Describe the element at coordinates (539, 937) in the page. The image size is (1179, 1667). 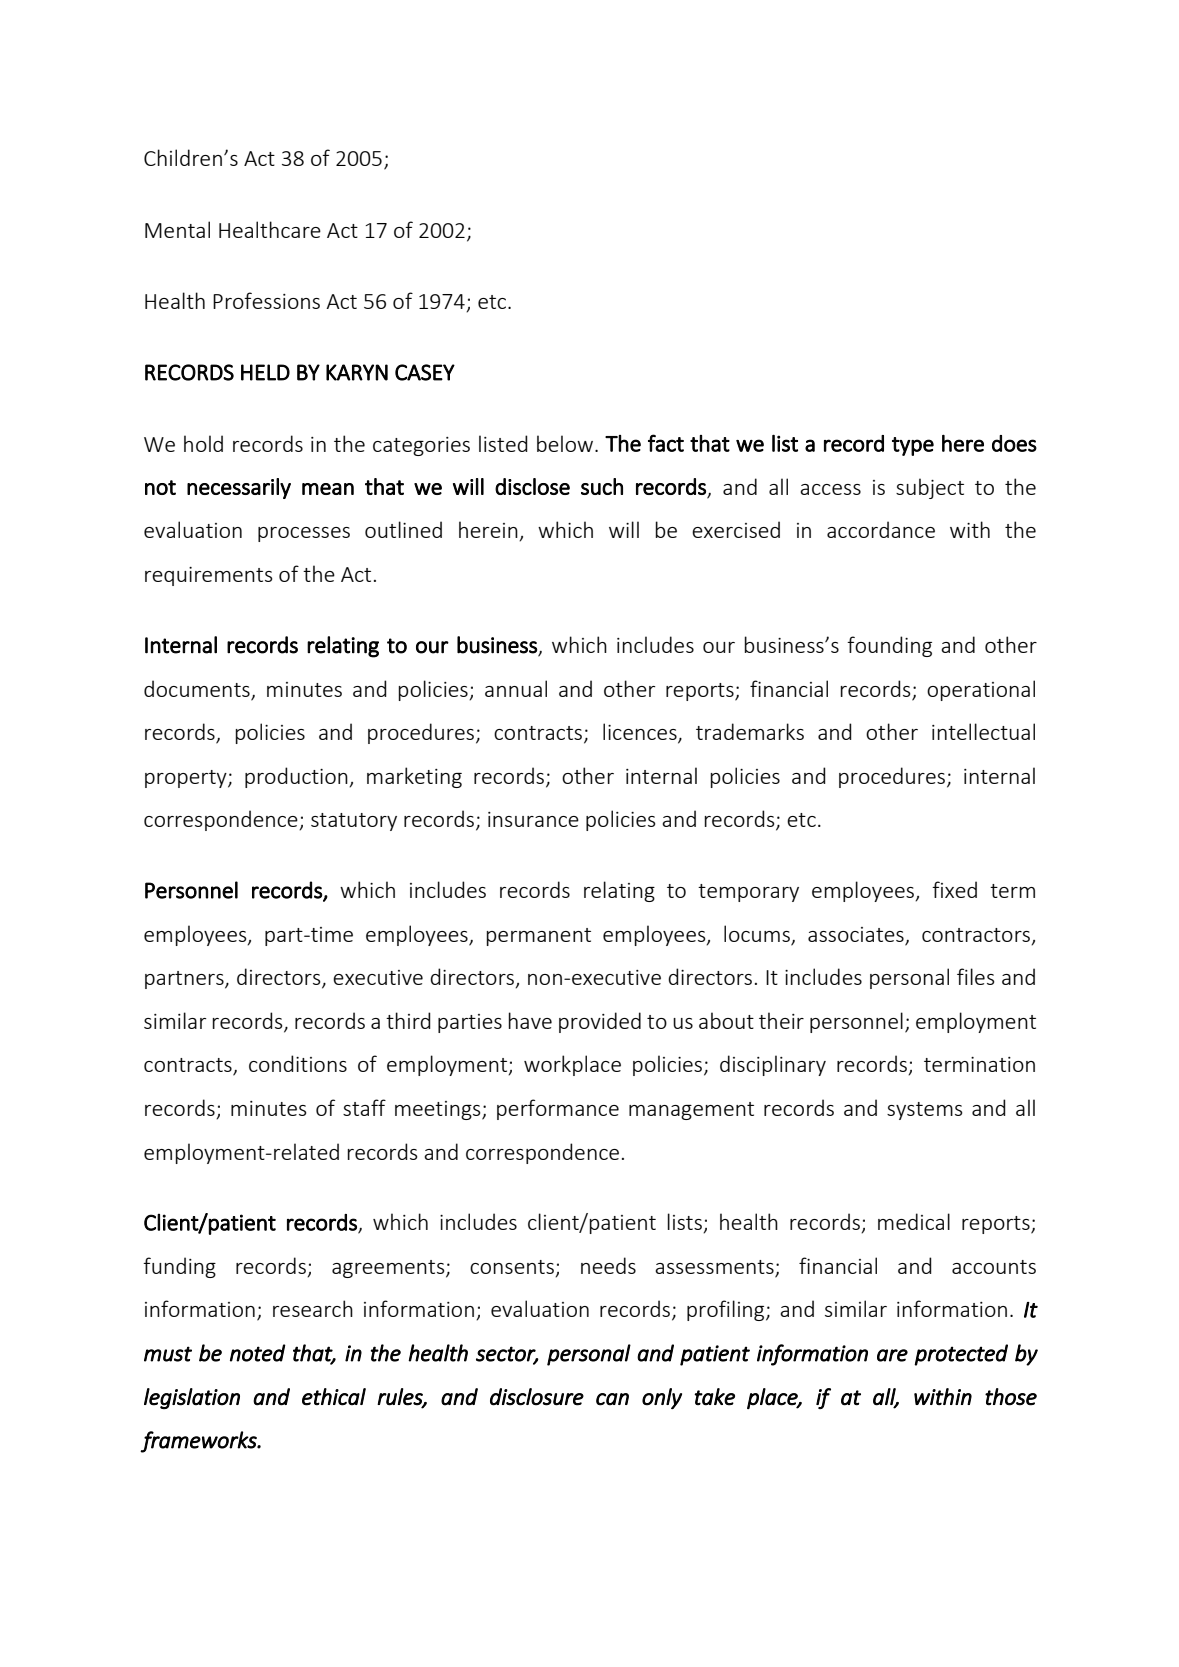
I see `permanent` at that location.
